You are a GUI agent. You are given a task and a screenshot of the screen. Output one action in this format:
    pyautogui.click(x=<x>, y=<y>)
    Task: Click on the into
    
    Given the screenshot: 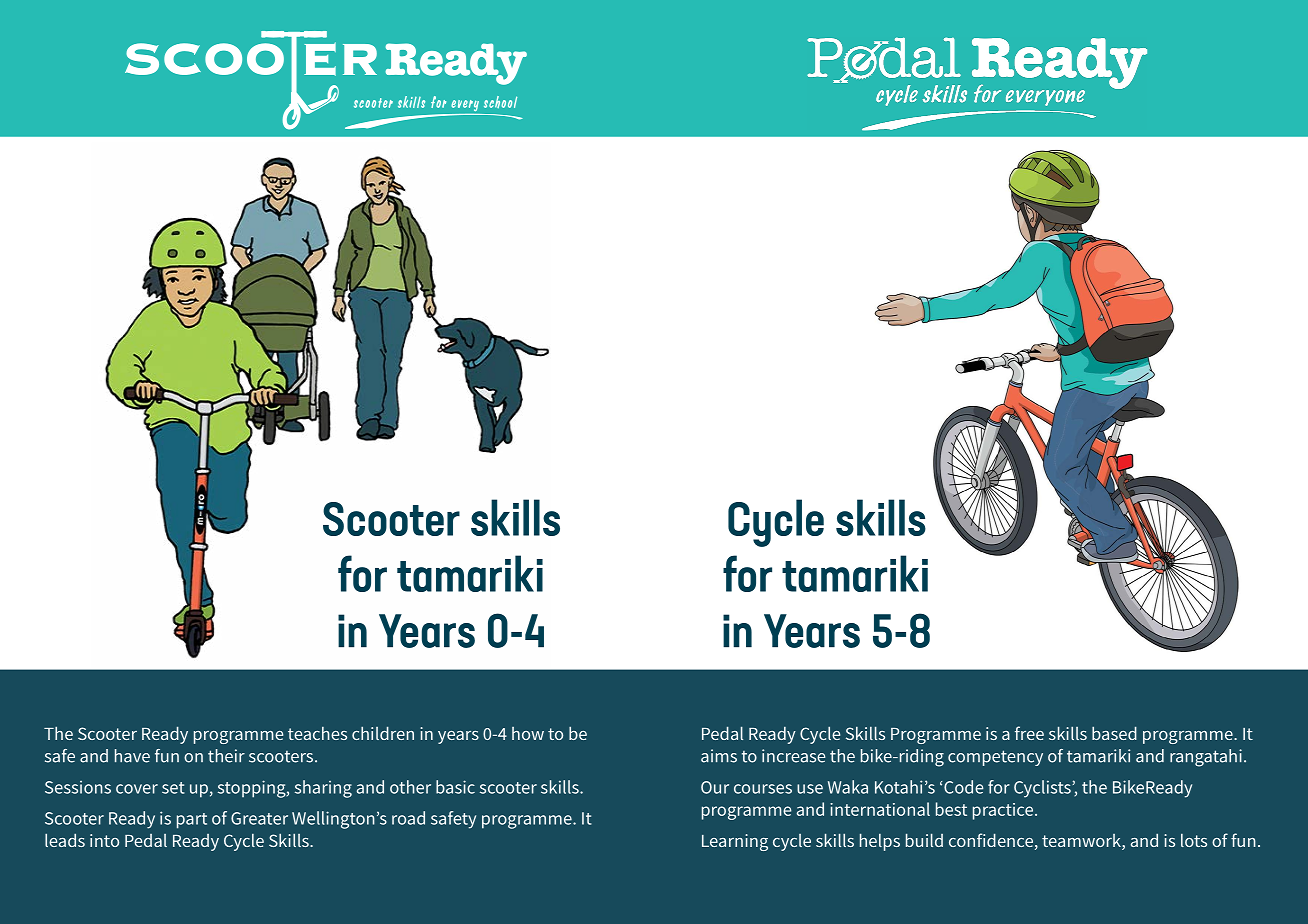 What is the action you would take?
    pyautogui.click(x=104, y=840)
